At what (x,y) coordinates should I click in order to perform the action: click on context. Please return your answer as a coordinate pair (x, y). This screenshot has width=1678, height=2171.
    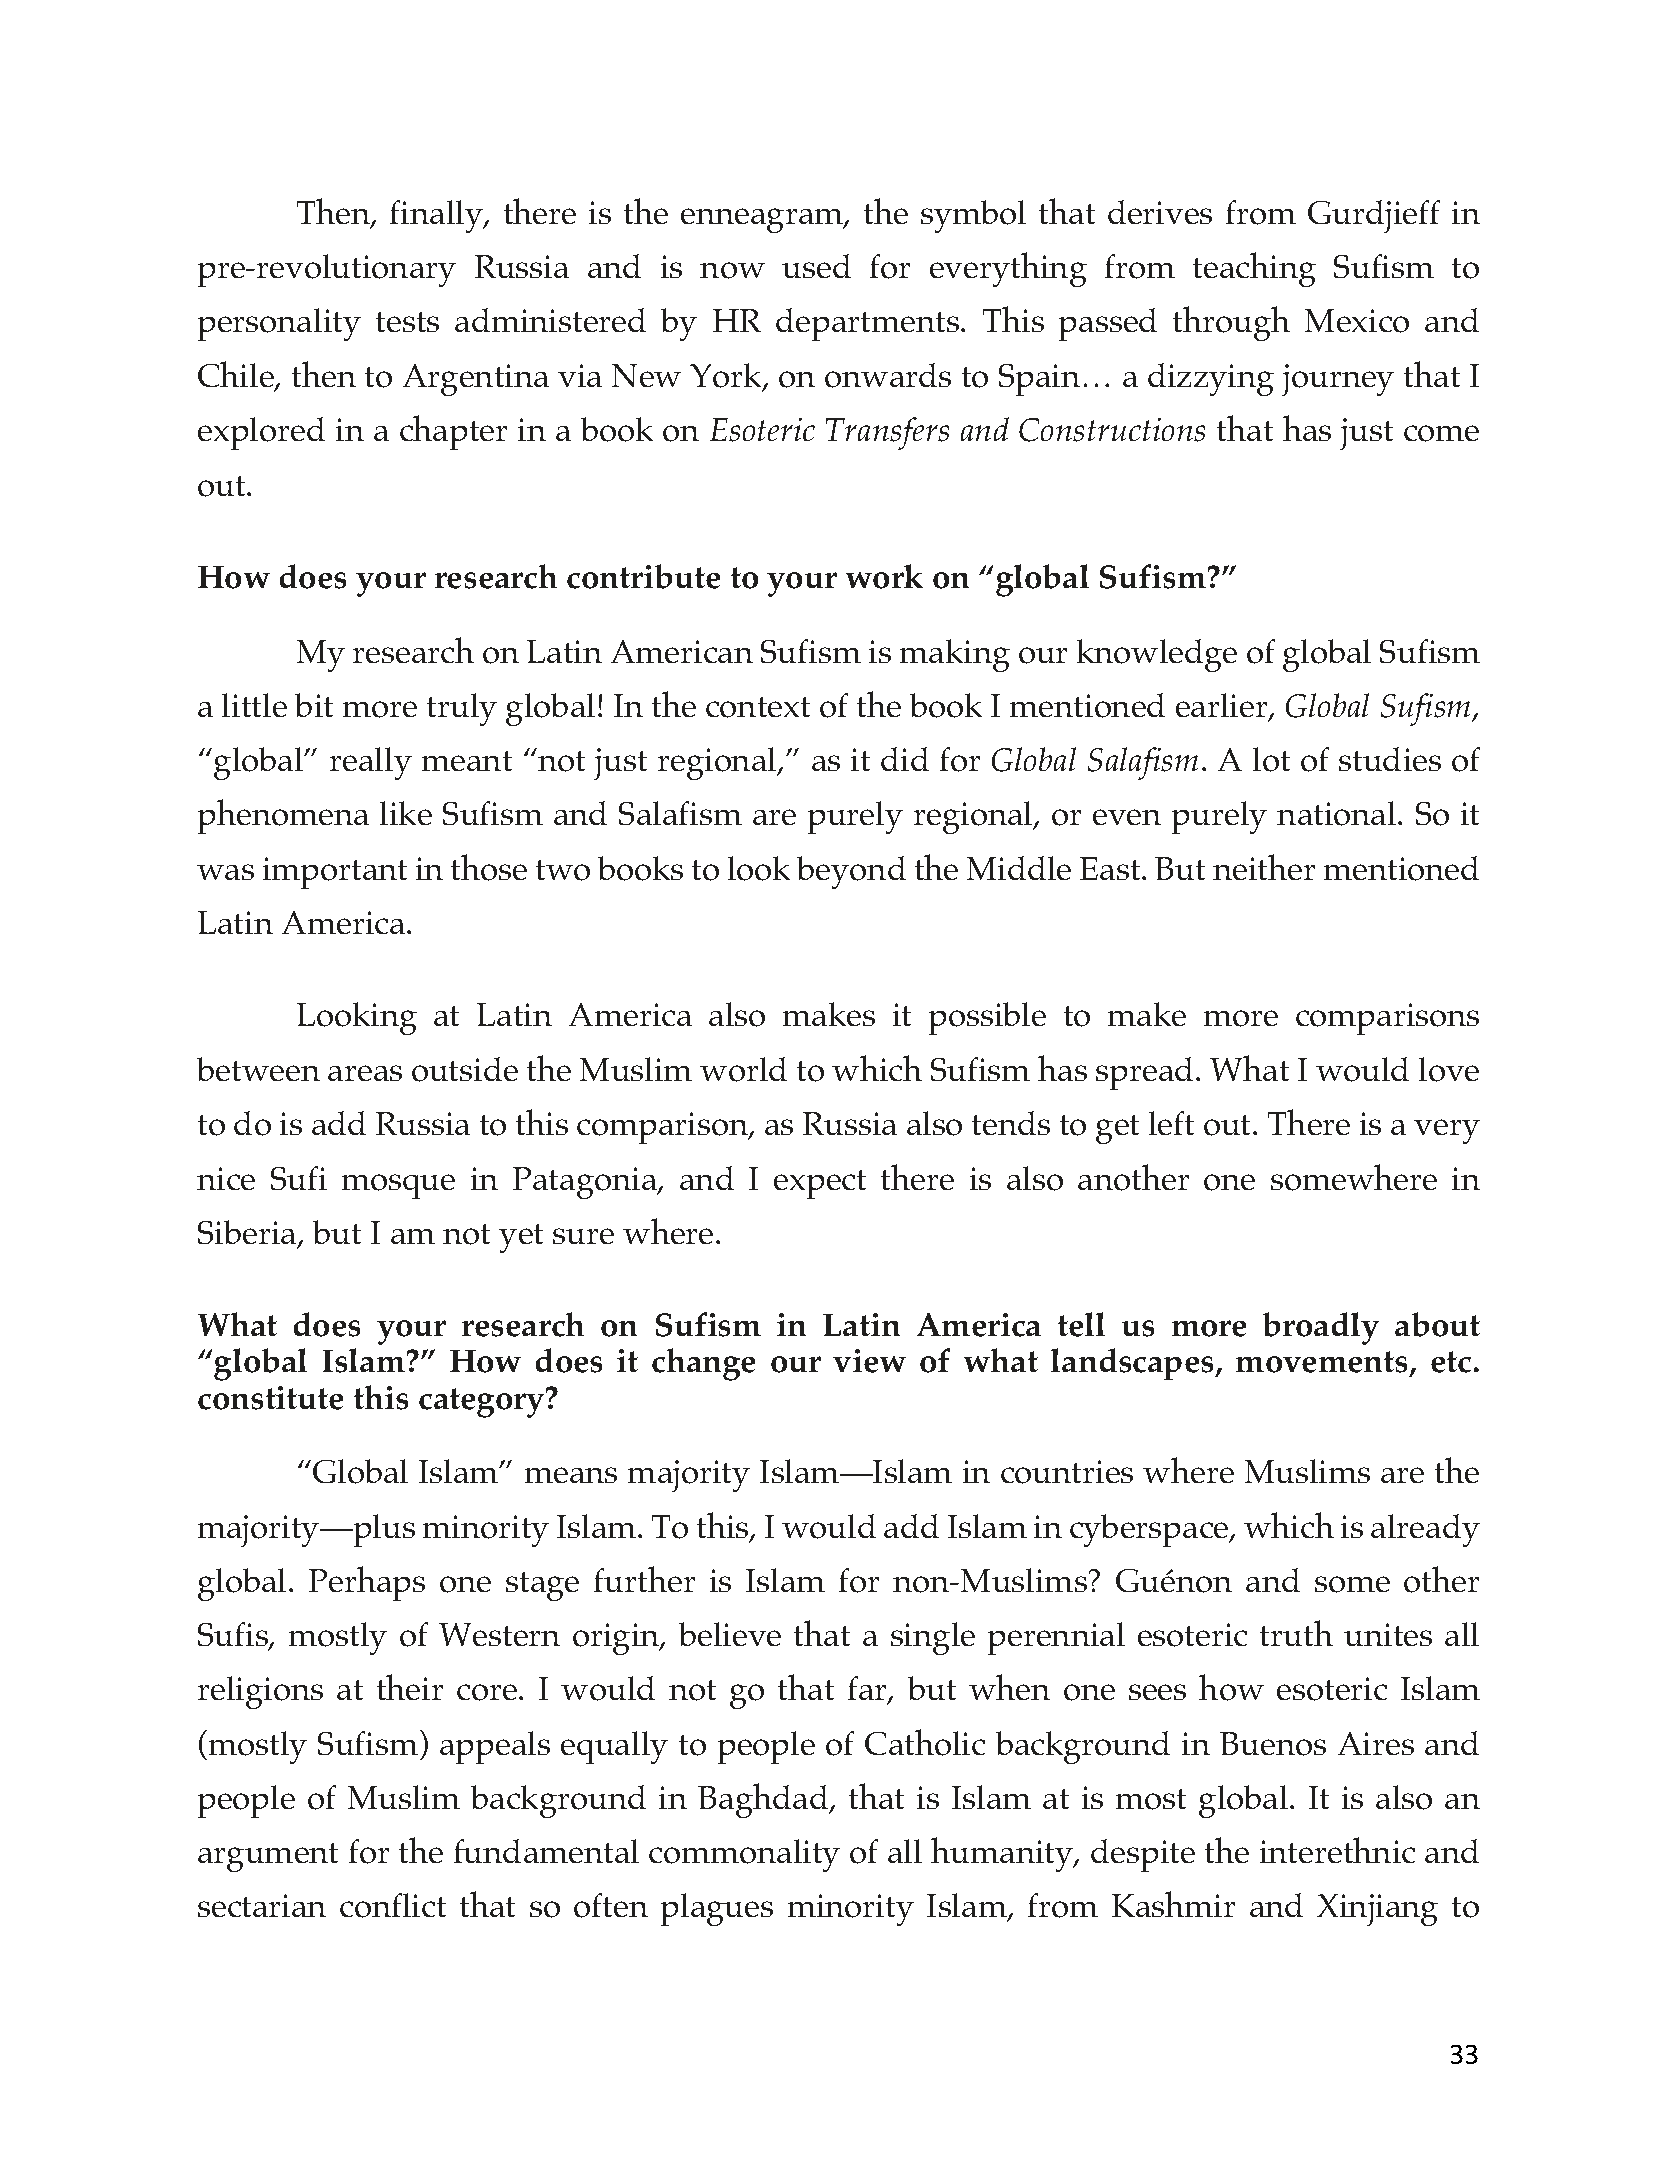
    Looking at the image, I should click on (758, 707).
